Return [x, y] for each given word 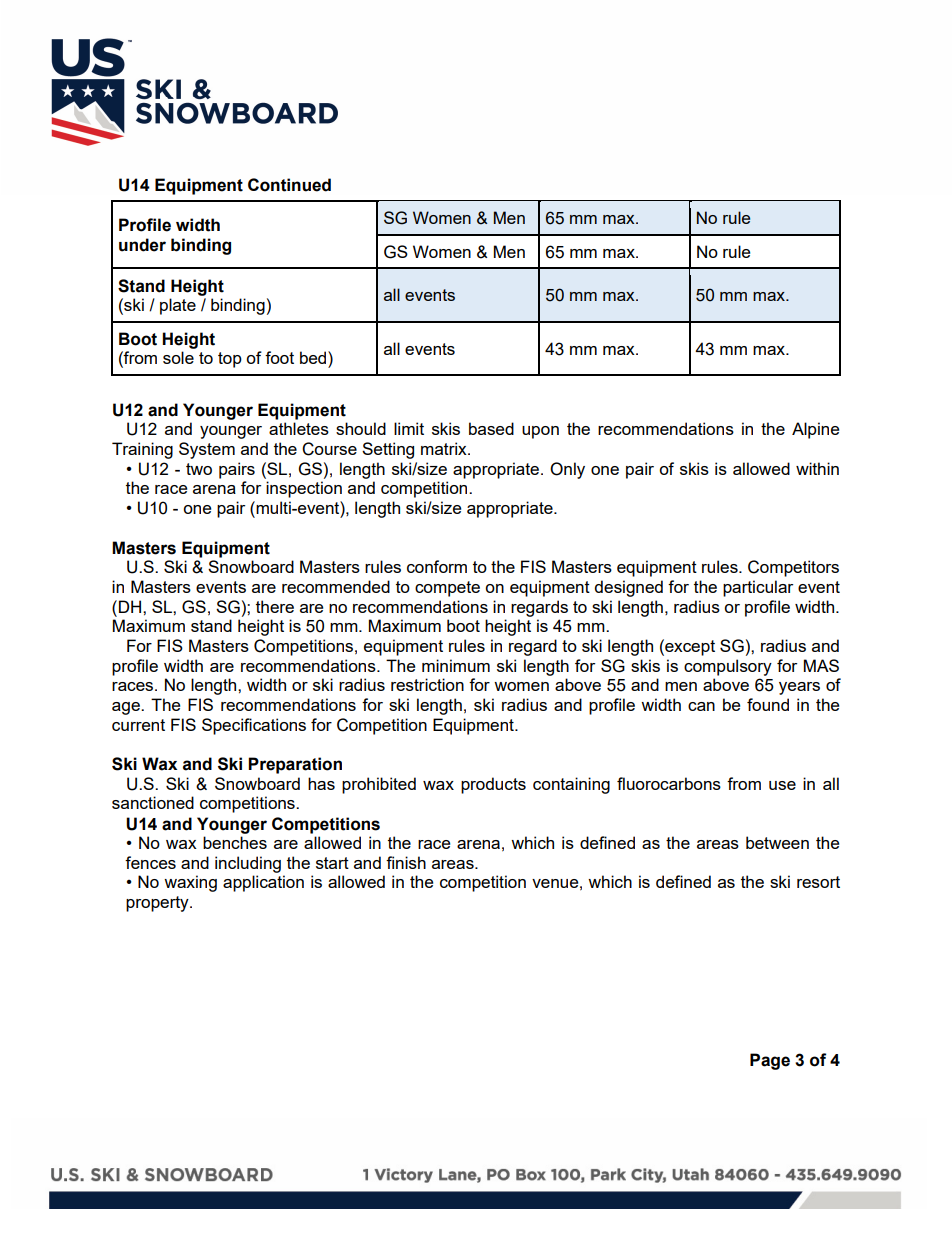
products [493, 785]
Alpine [815, 430]
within [817, 468]
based [491, 428]
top [230, 360]
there [275, 606]
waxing [190, 883]
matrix [445, 448]
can [701, 706]
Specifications [254, 726]
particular [758, 588]
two [199, 469]
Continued [289, 185]
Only [567, 470]
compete [447, 589]
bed [314, 357]
